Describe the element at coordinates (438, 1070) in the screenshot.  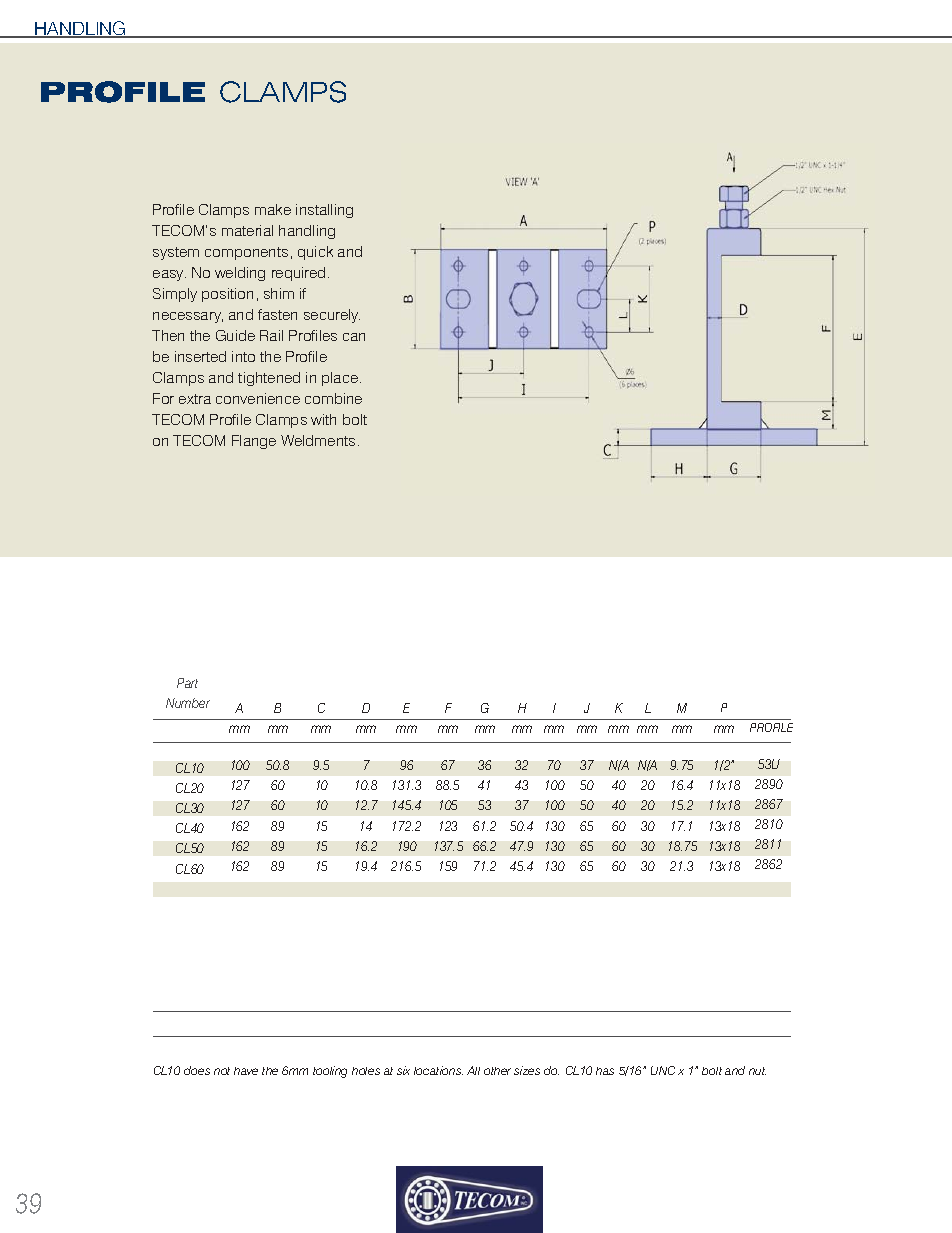
I see `locations` at that location.
